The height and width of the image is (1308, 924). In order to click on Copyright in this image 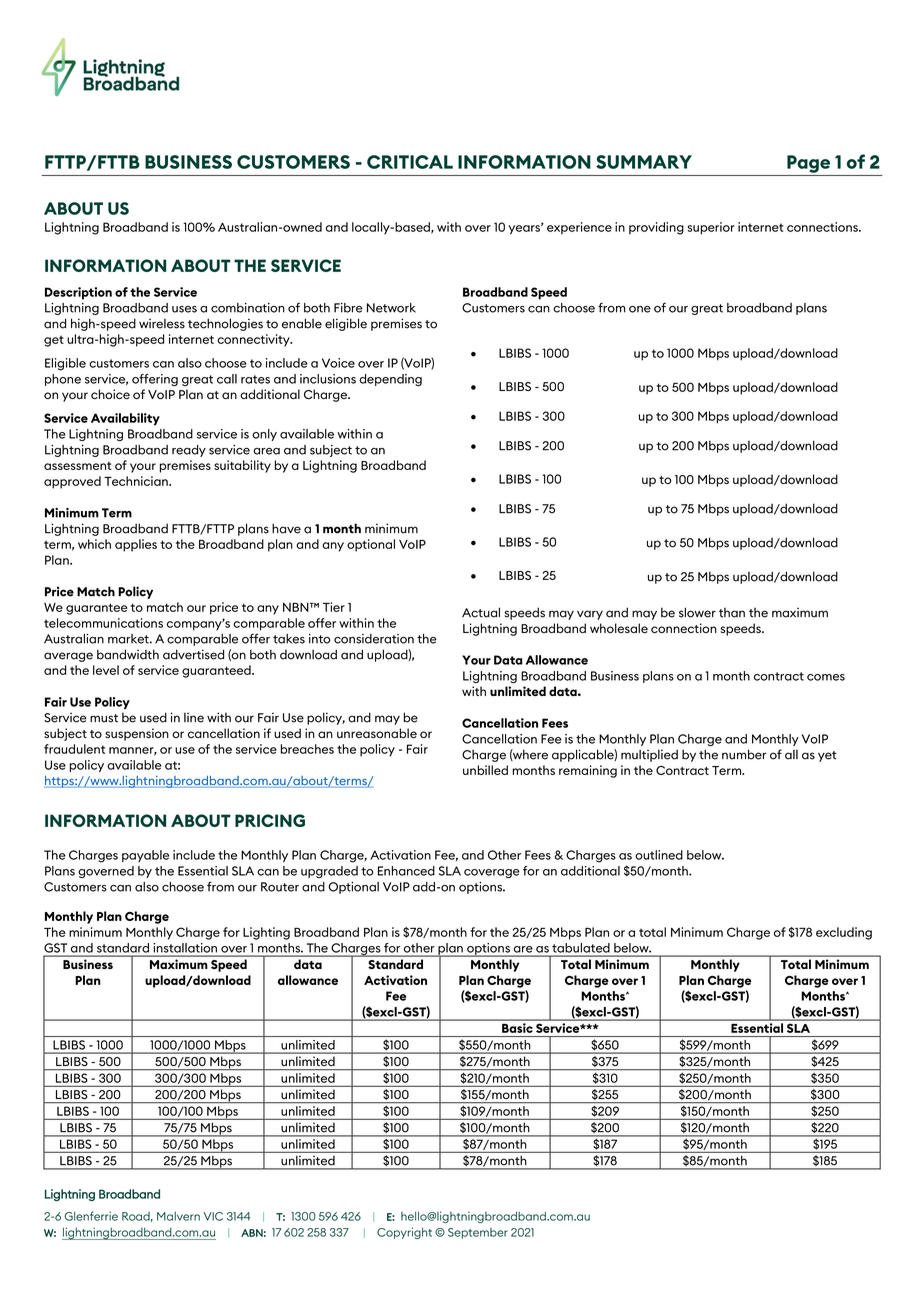, I will do `click(404, 1233)`.
